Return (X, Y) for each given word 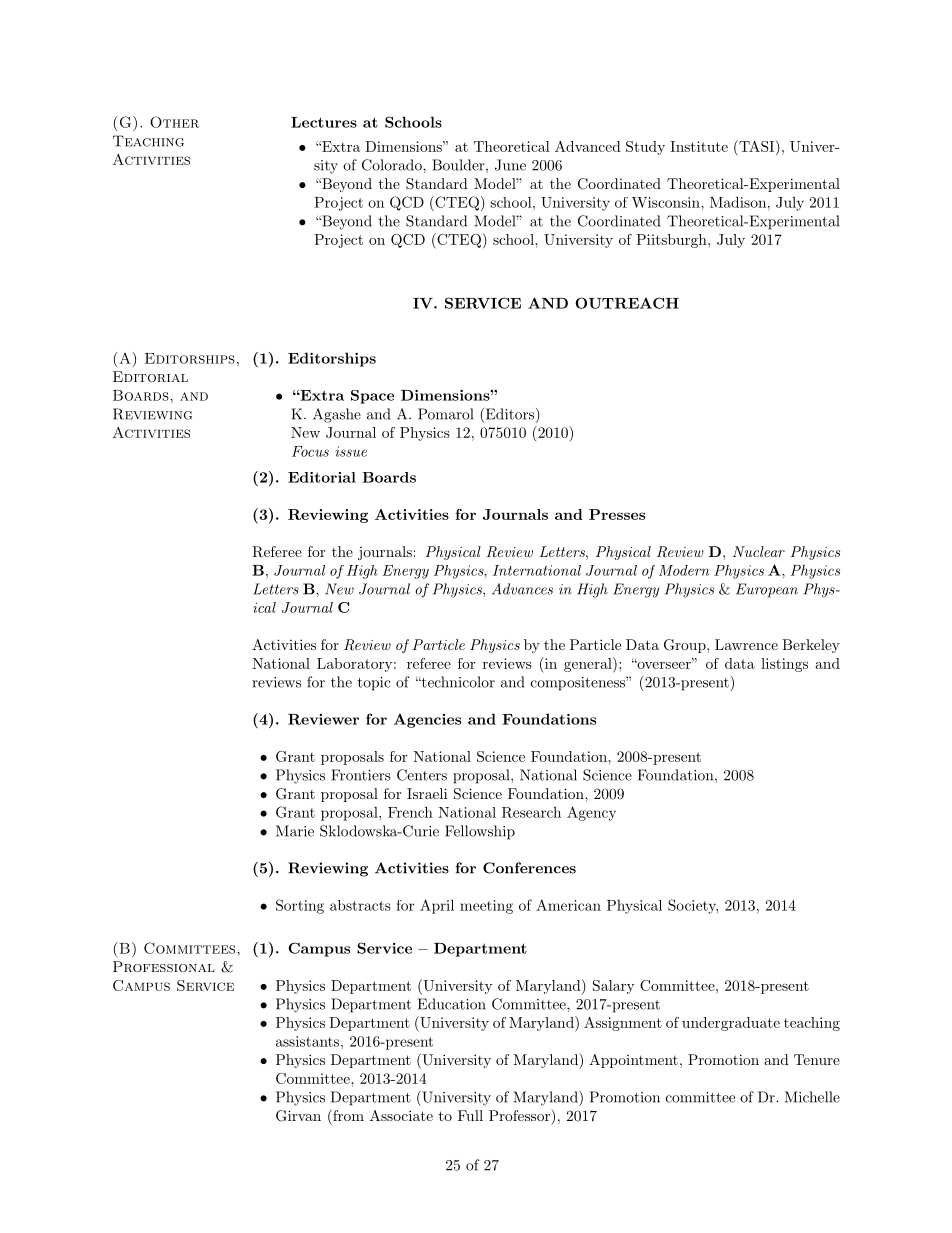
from (347, 1115)
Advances (522, 589)
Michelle (812, 1097)
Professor (520, 1115)
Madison (738, 202)
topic (374, 684)
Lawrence (746, 644)
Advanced (588, 146)
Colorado (393, 165)
